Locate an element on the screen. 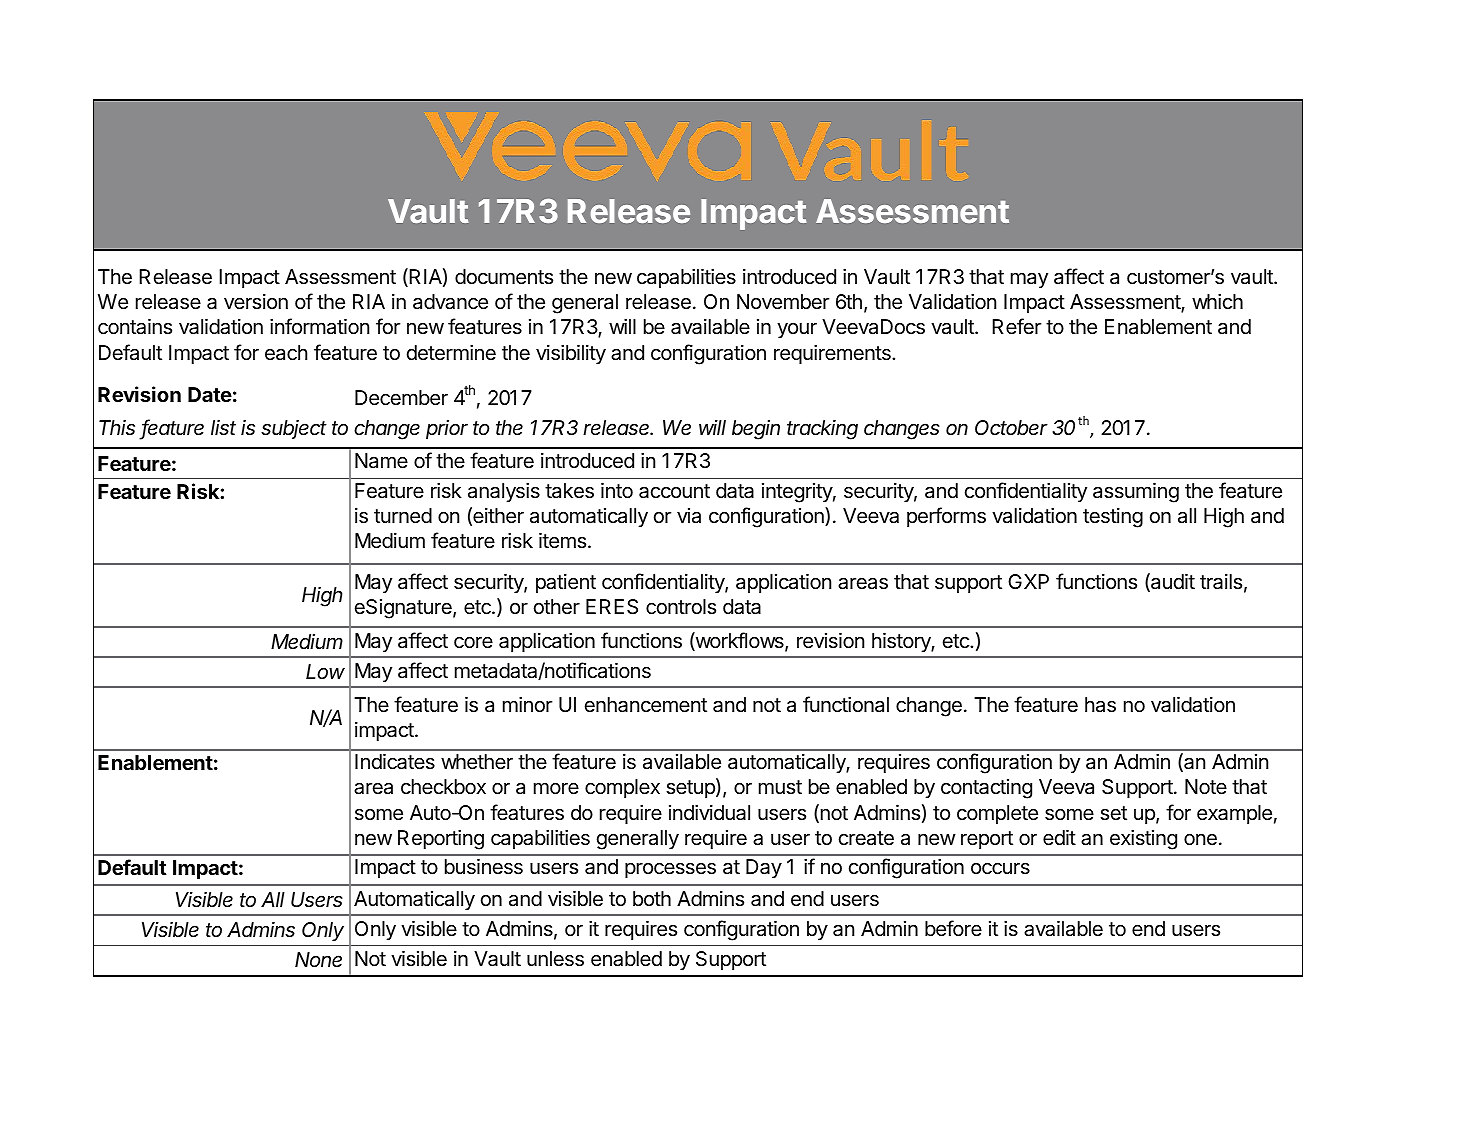 Image resolution: width=1457 pixels, height=1126 pixels. before is located at coordinates (953, 928).
